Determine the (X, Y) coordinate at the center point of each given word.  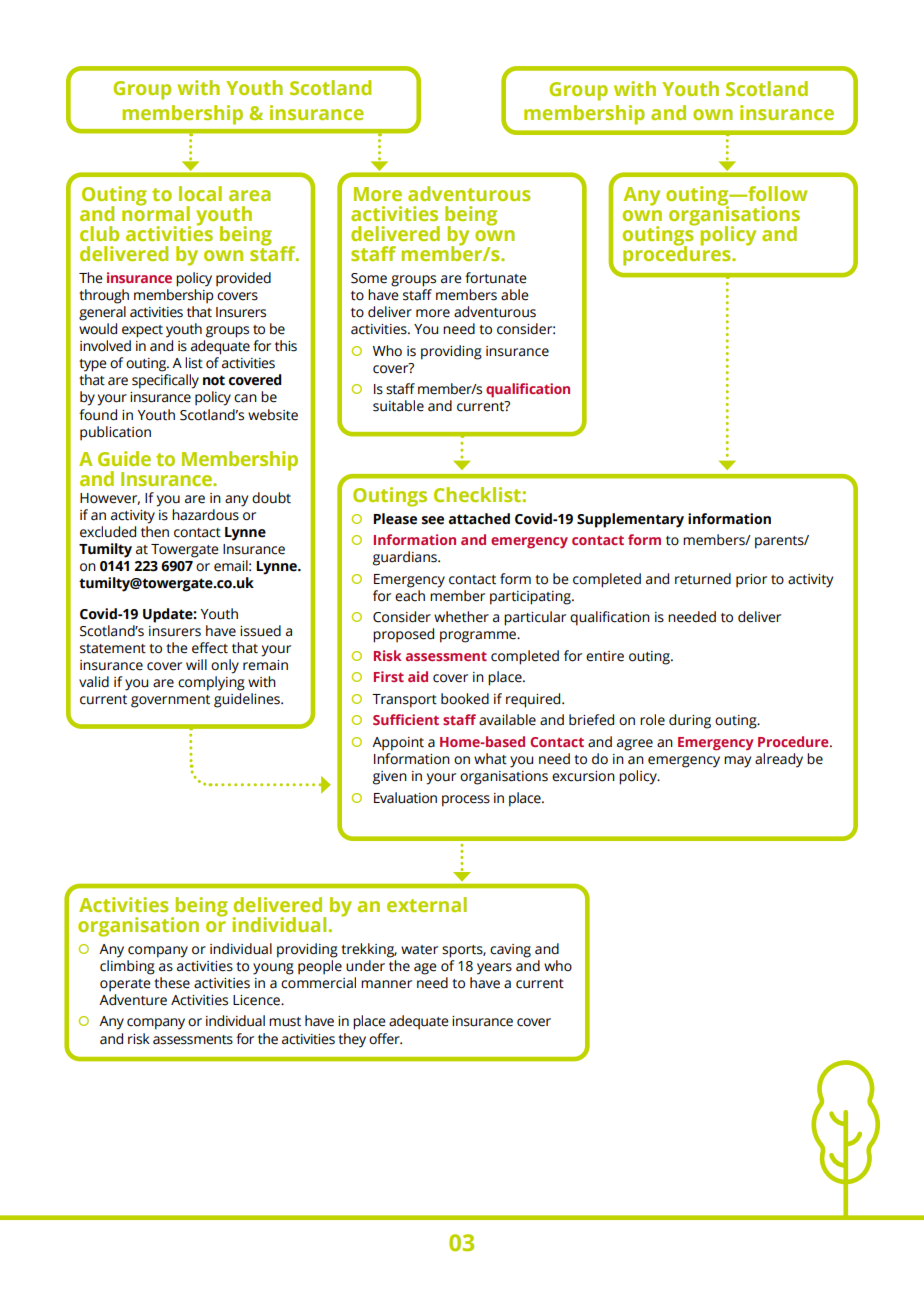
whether (461, 617)
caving (510, 951)
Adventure (133, 1000)
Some (369, 278)
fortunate (496, 278)
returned (703, 579)
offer (385, 1039)
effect (210, 648)
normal (156, 212)
